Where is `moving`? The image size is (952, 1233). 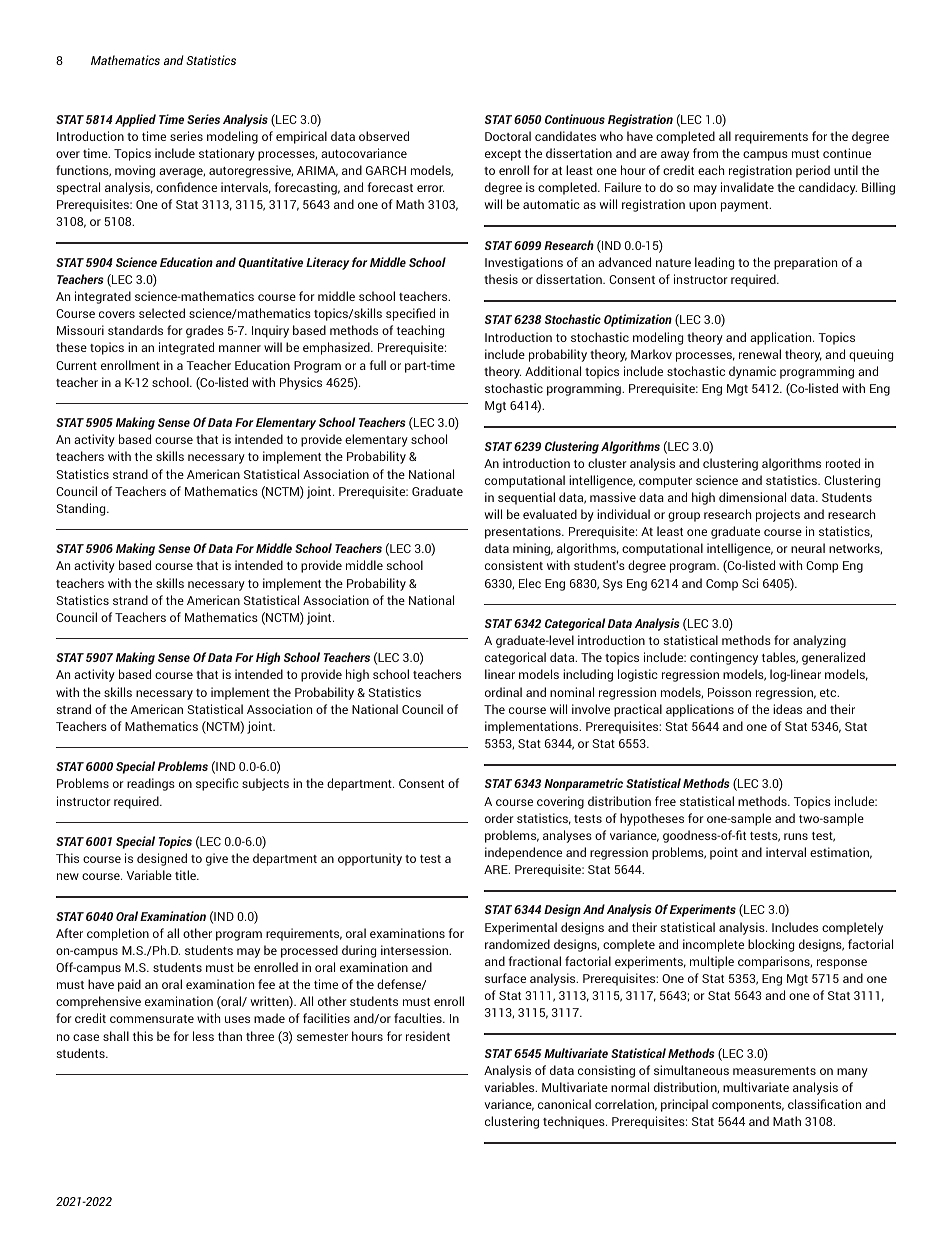 moving is located at coordinates (135, 171).
